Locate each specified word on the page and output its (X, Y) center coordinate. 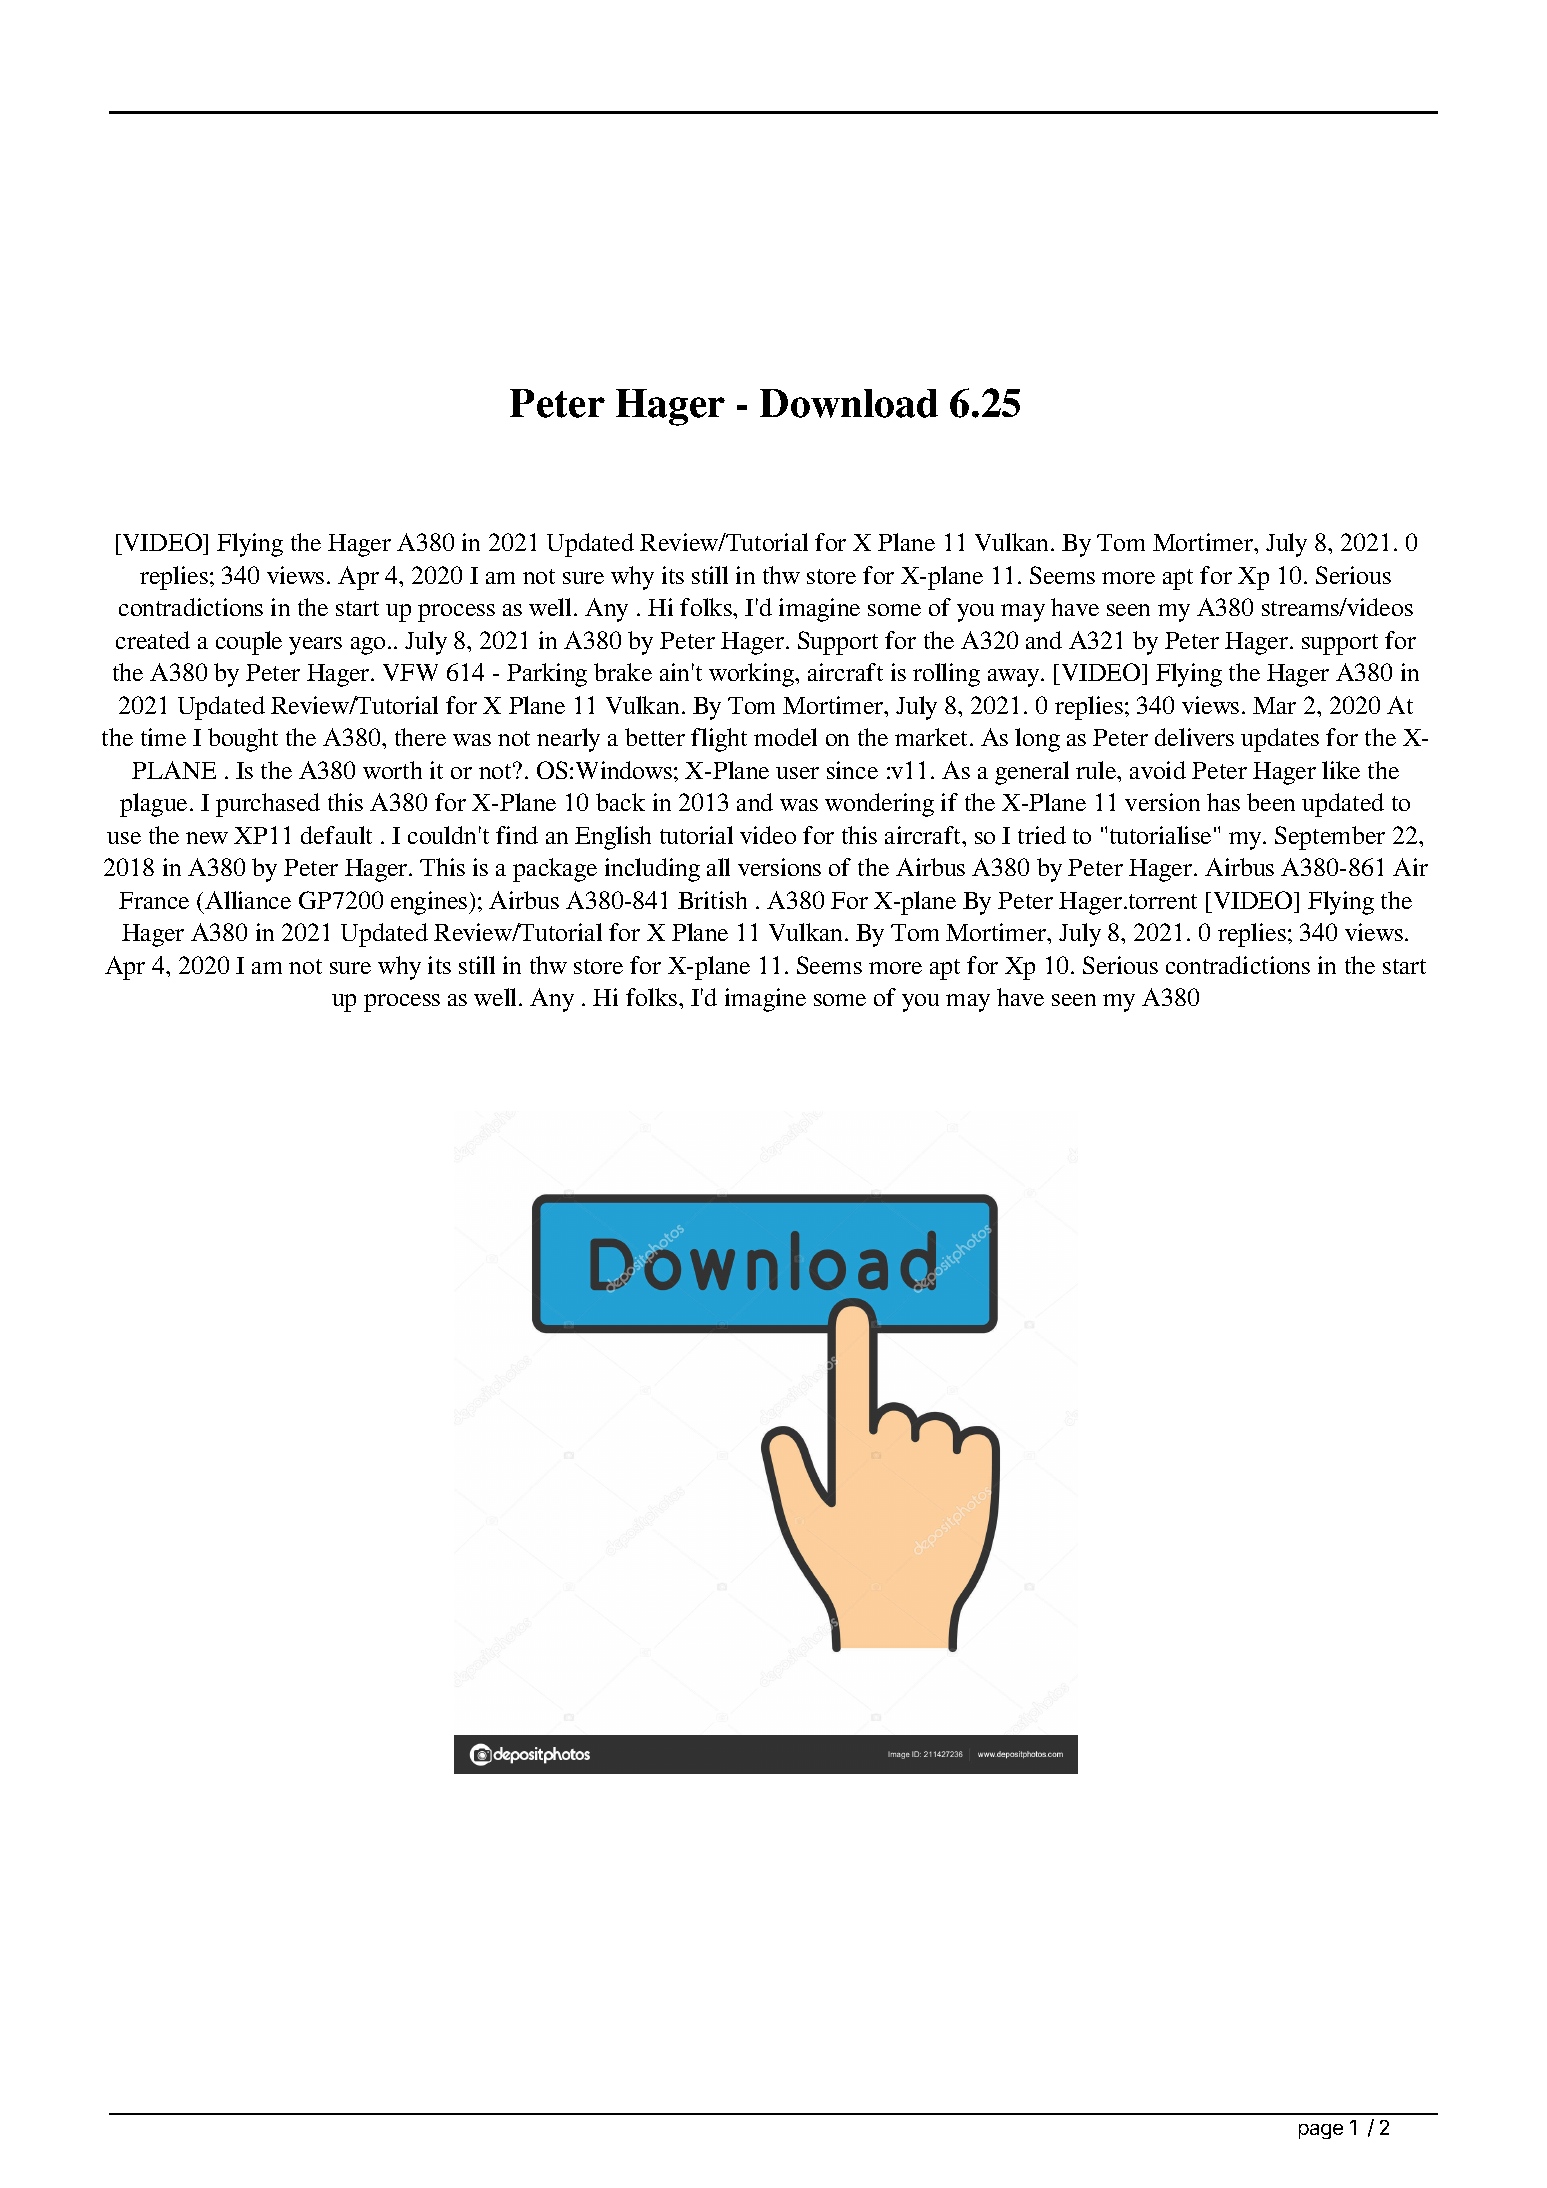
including (652, 870)
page (1321, 2131)
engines (430, 903)
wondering (879, 805)
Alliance (248, 900)
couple (249, 643)
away (1015, 678)
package (555, 870)
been (1271, 802)
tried (1042, 835)
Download (849, 403)
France (154, 900)
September (1330, 838)
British (712, 900)
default (336, 835)
